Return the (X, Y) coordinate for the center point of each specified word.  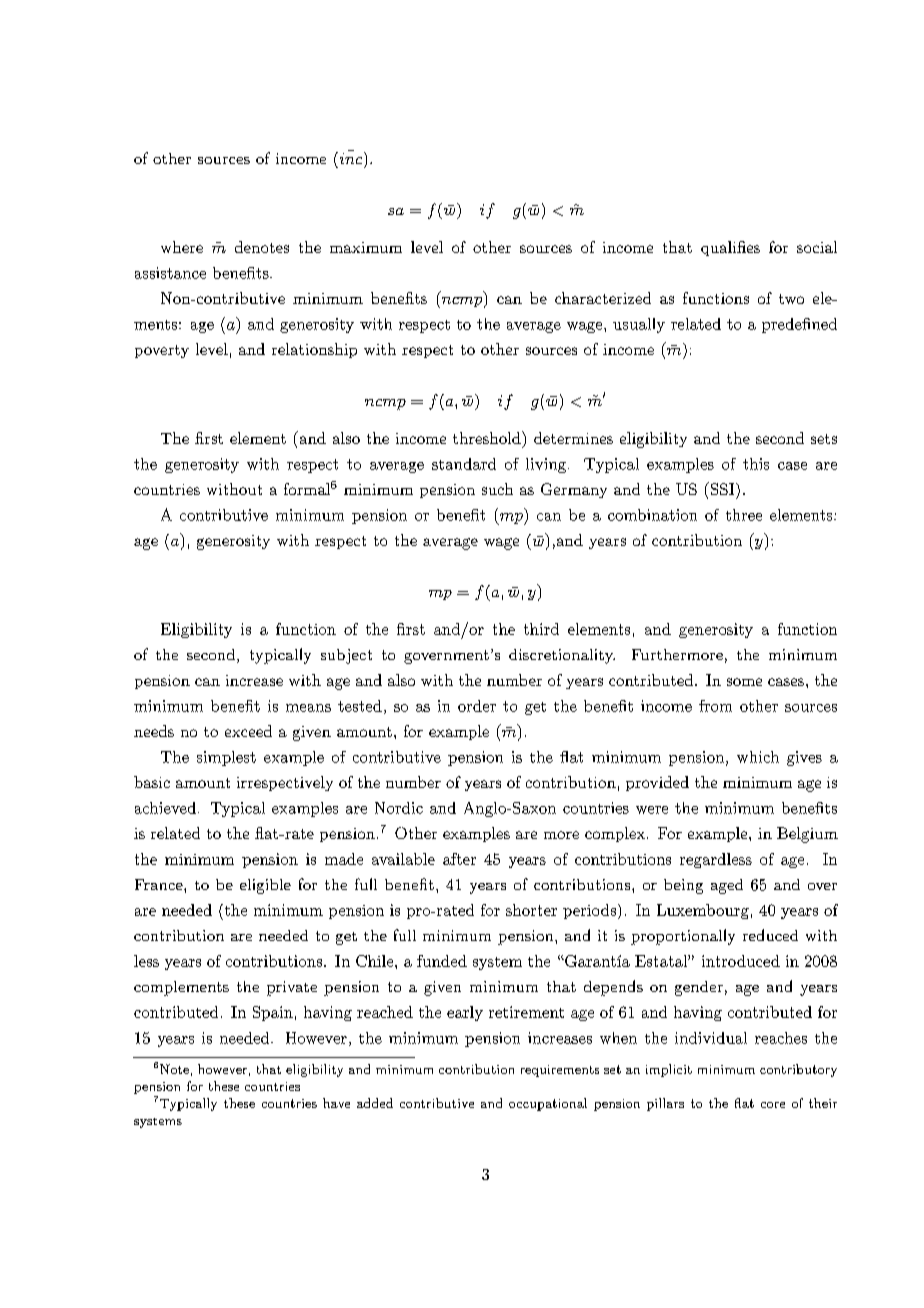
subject (346, 656)
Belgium (807, 835)
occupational (548, 1104)
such (497, 489)
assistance (170, 273)
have (336, 1103)
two (791, 299)
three (744, 515)
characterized (603, 298)
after (459, 859)
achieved (165, 808)
